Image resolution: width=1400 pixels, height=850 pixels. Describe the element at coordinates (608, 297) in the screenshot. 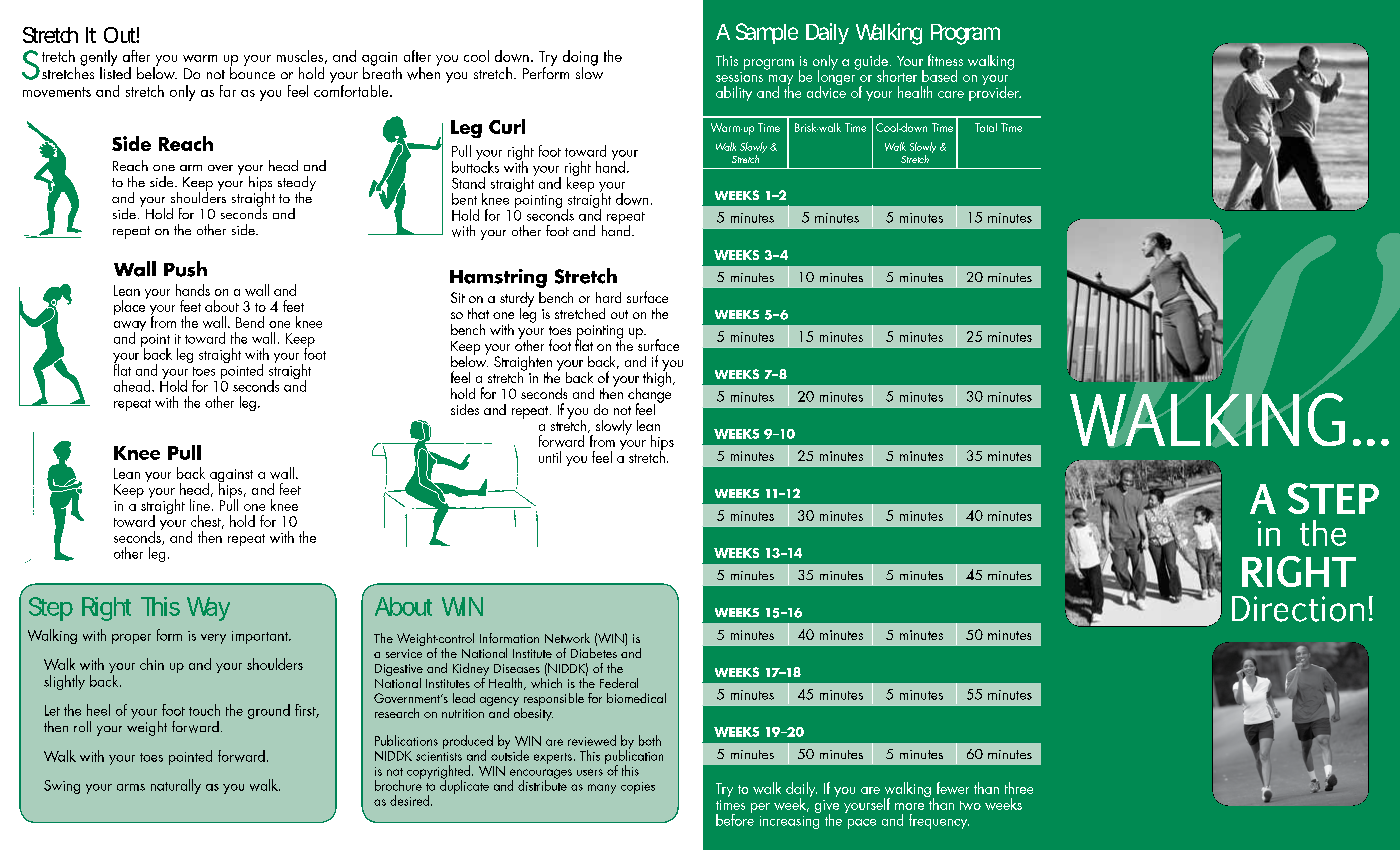

I see `hard` at that location.
